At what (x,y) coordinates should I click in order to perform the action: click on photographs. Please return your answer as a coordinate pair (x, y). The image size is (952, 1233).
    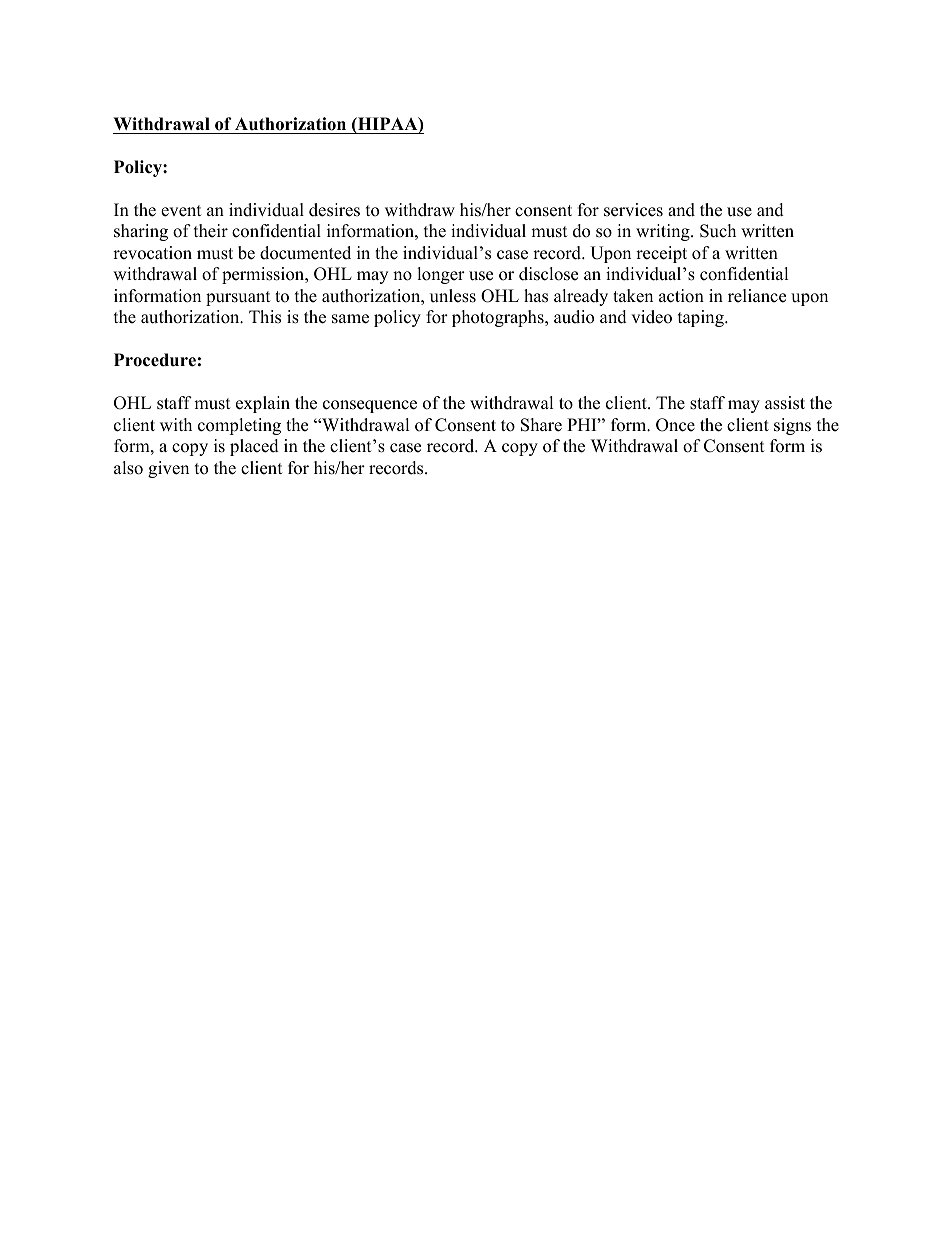
    Looking at the image, I should click on (499, 318).
